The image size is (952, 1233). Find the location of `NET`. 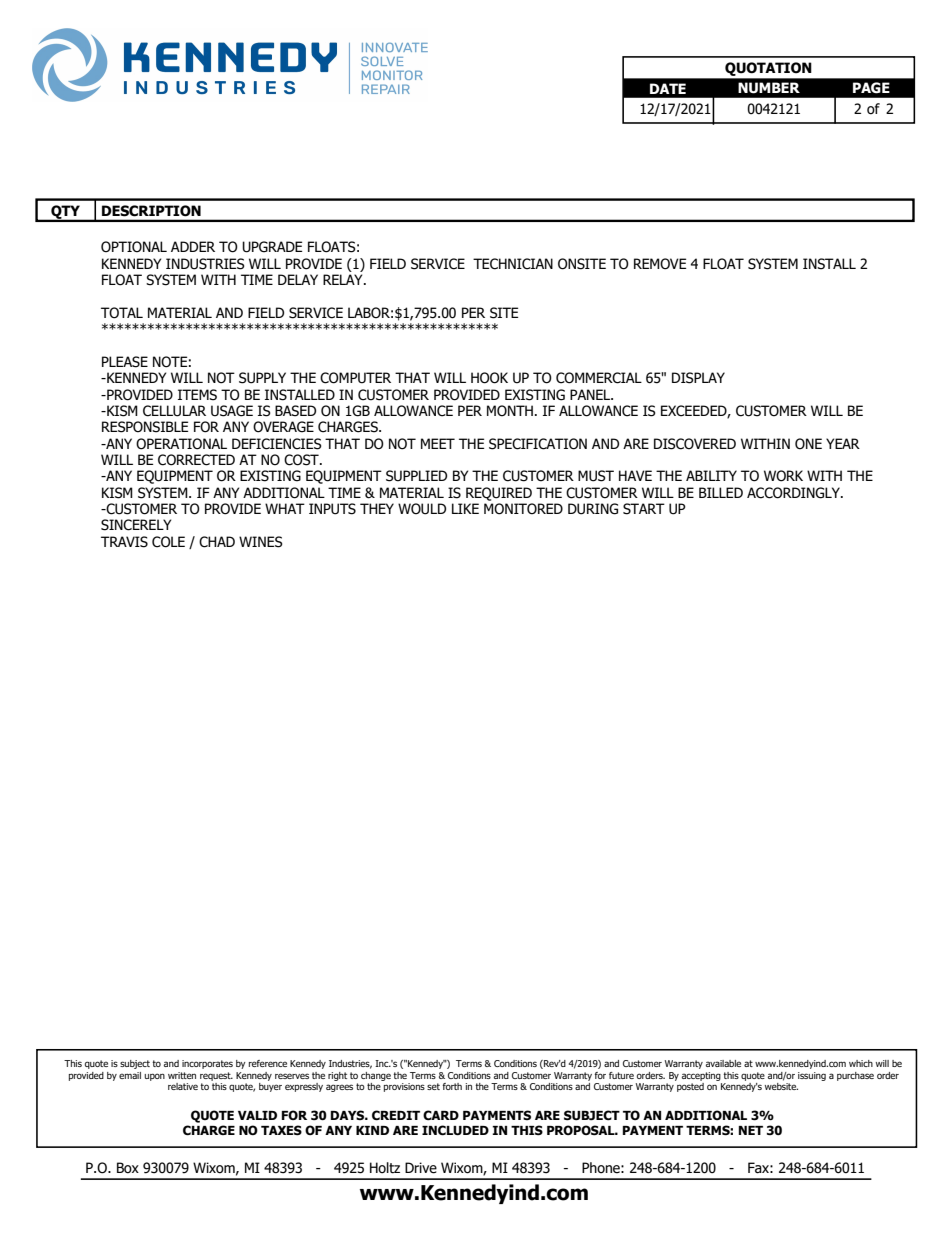

NET is located at coordinates (751, 1130).
